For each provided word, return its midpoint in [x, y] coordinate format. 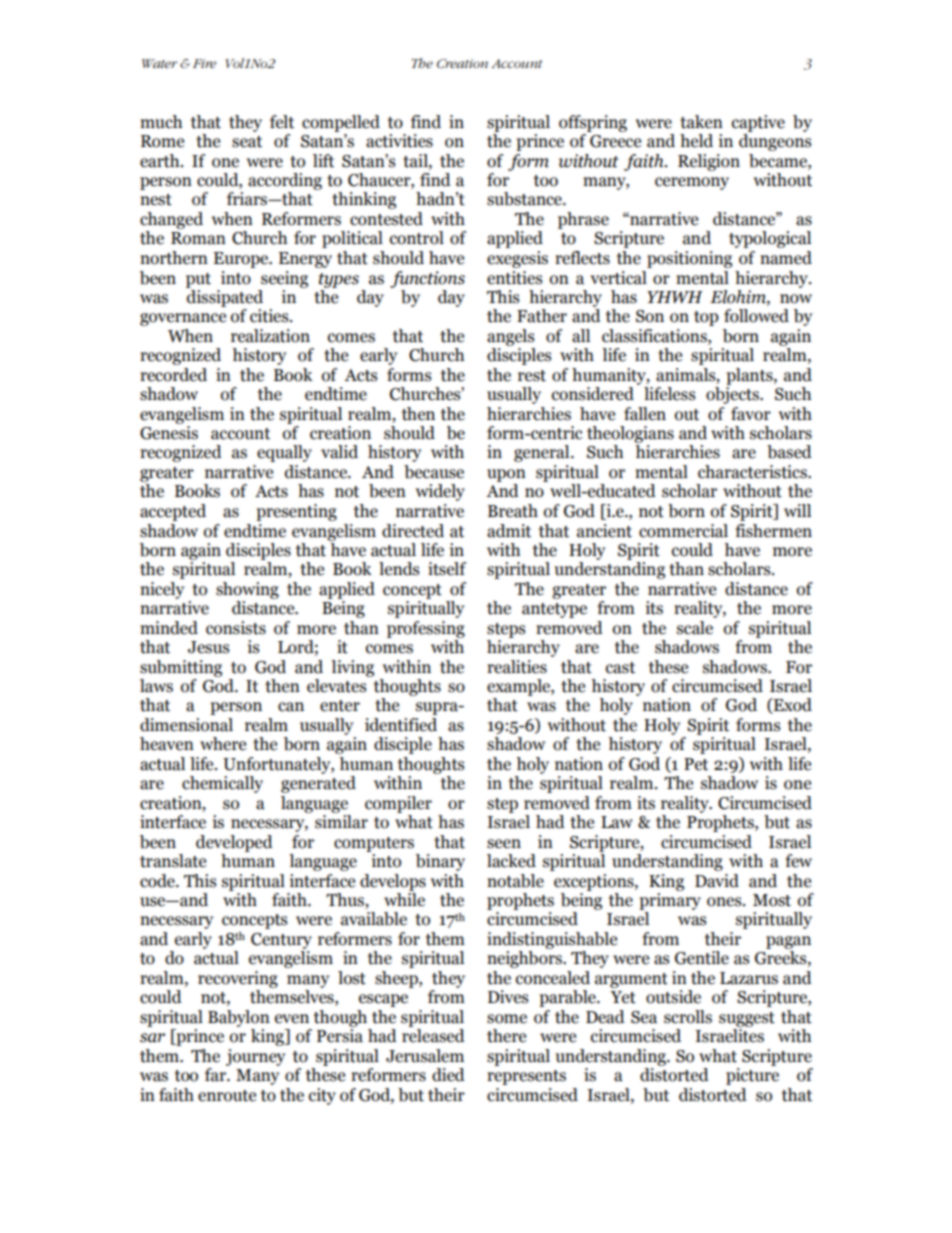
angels [511, 337]
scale [695, 628]
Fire [204, 63]
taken [701, 122]
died [448, 1075]
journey [255, 1057]
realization [270, 336]
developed [234, 843]
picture [752, 1076]
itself [447, 569]
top [706, 318]
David [717, 881]
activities [399, 141]
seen [504, 844]
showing [247, 590]
